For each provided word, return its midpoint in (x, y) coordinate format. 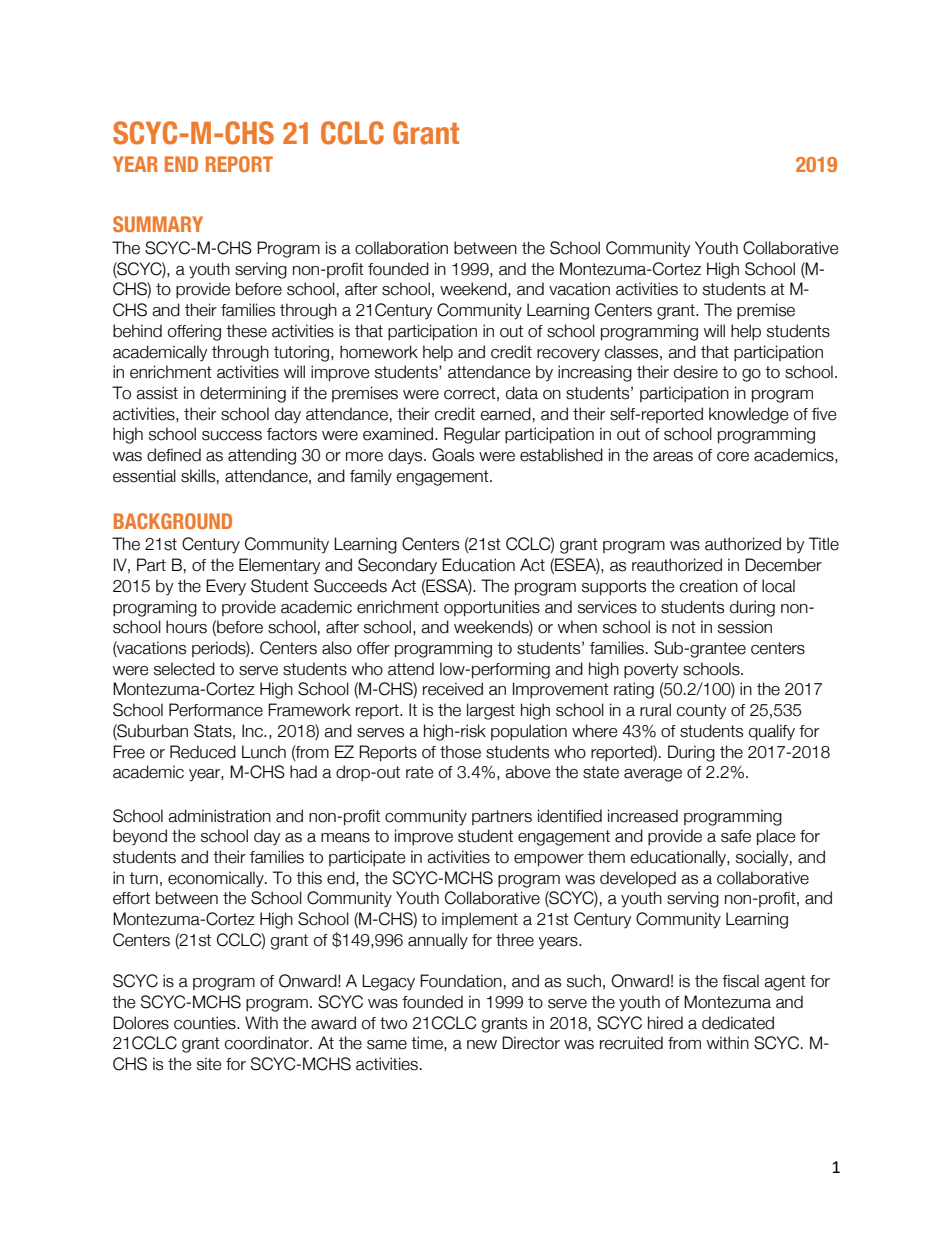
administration (219, 816)
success (232, 436)
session (745, 627)
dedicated (738, 1023)
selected (184, 669)
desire (696, 372)
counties (206, 1023)
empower (549, 860)
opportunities (492, 608)
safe (736, 836)
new (482, 1045)
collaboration (401, 248)
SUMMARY (158, 224)
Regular (472, 435)
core (733, 457)
